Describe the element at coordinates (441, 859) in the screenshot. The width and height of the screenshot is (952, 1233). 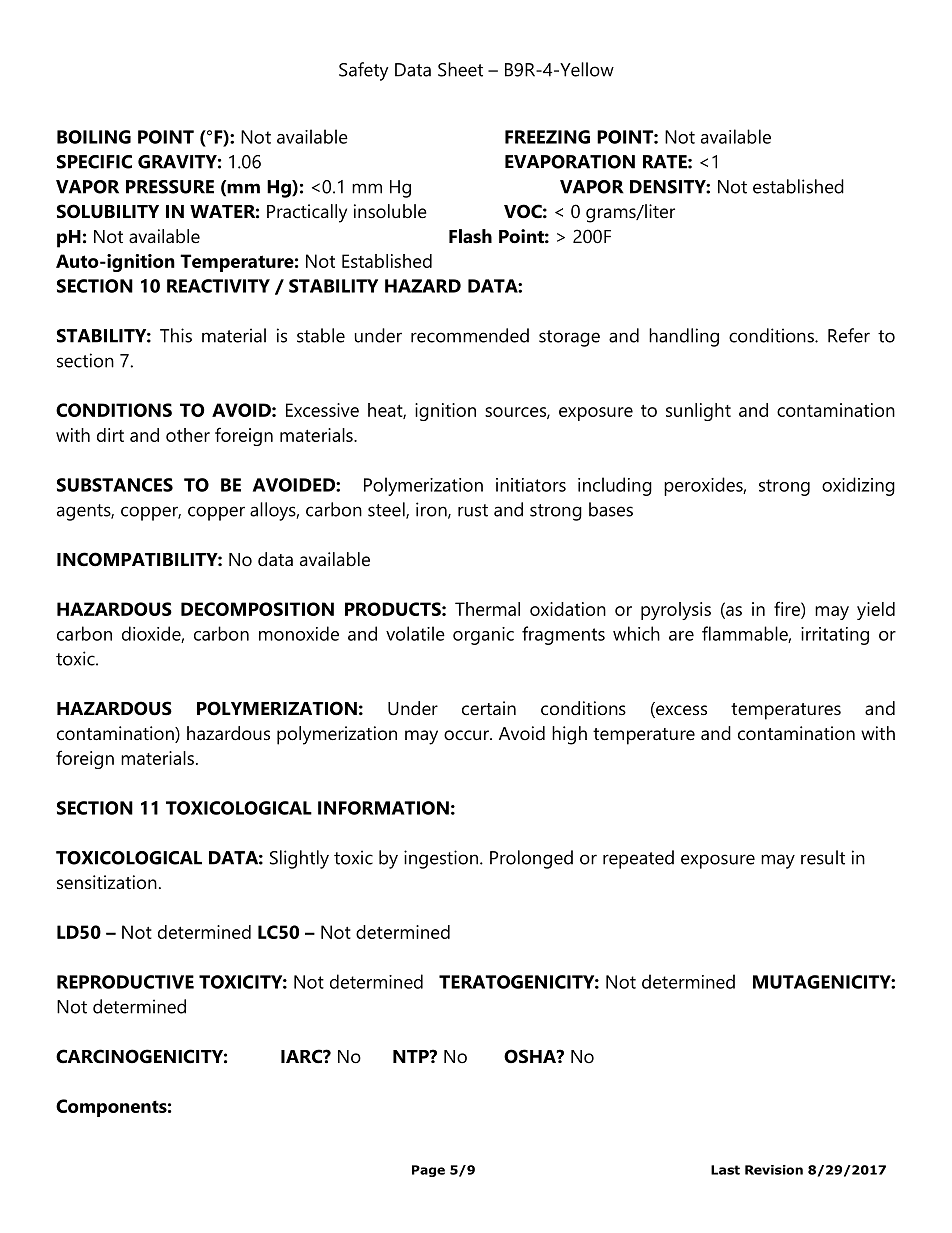
I see `ingestion` at that location.
